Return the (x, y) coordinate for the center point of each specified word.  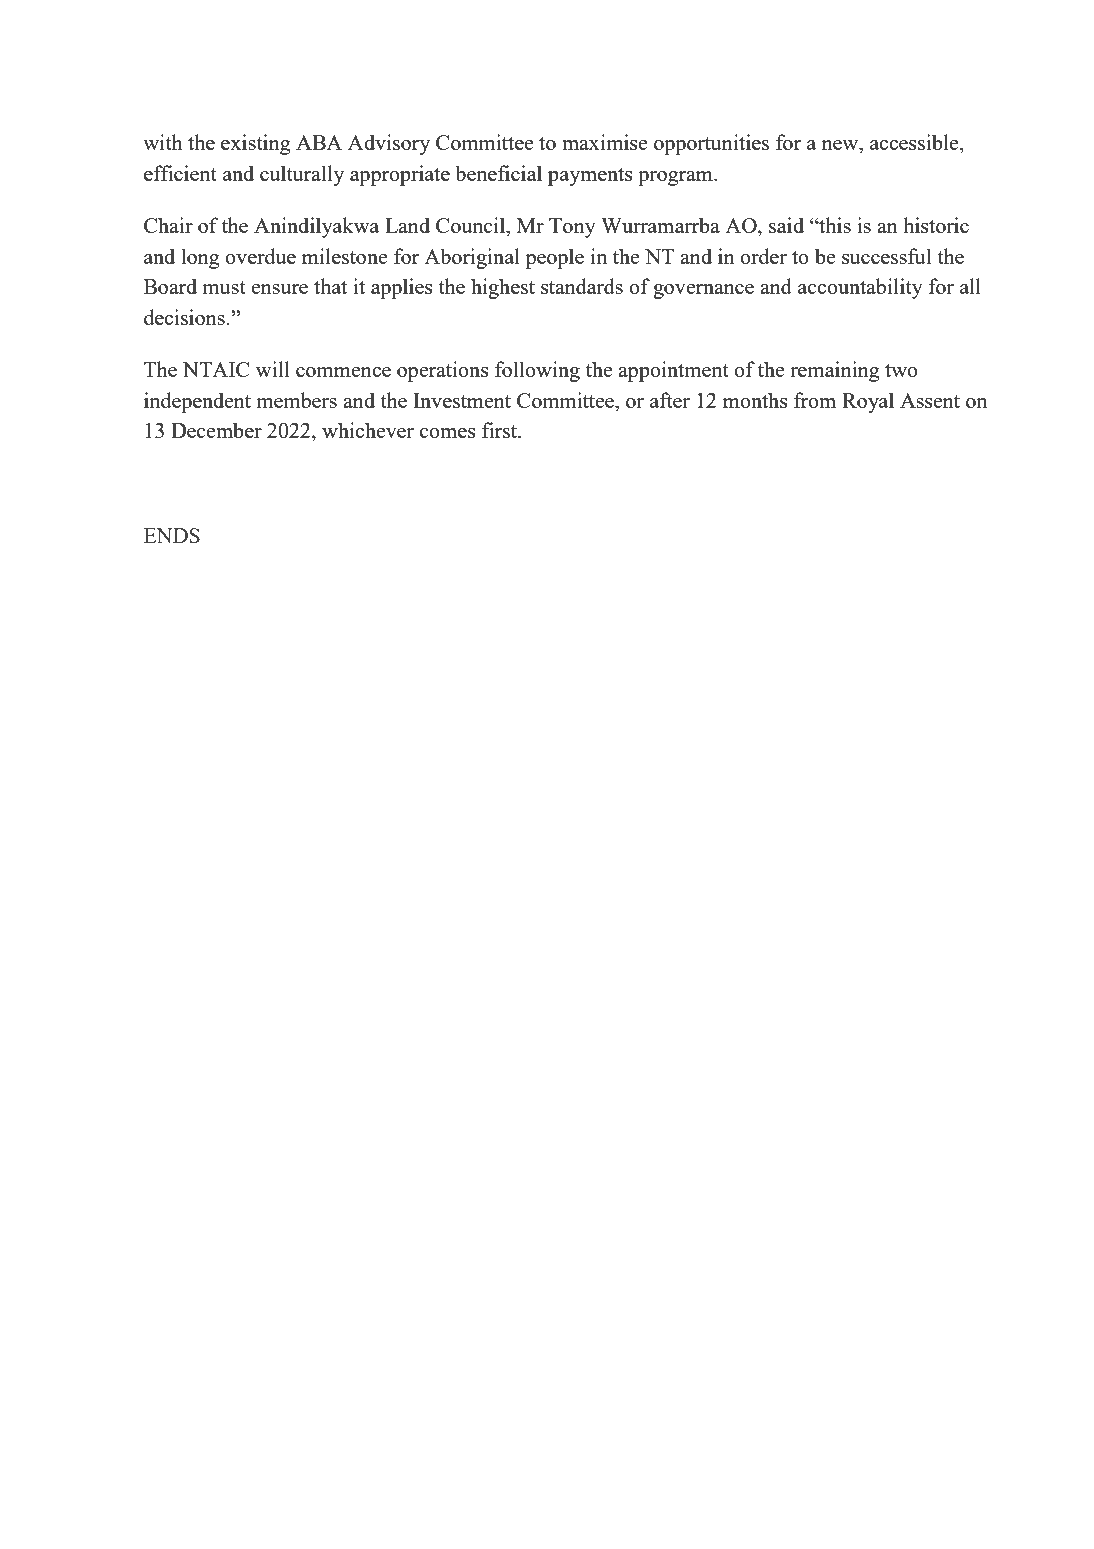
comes (448, 433)
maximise (604, 142)
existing (256, 144)
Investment (462, 400)
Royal (868, 402)
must (224, 287)
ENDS (172, 535)
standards (582, 286)
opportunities (711, 144)
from (815, 400)
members (296, 400)
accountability (860, 288)
